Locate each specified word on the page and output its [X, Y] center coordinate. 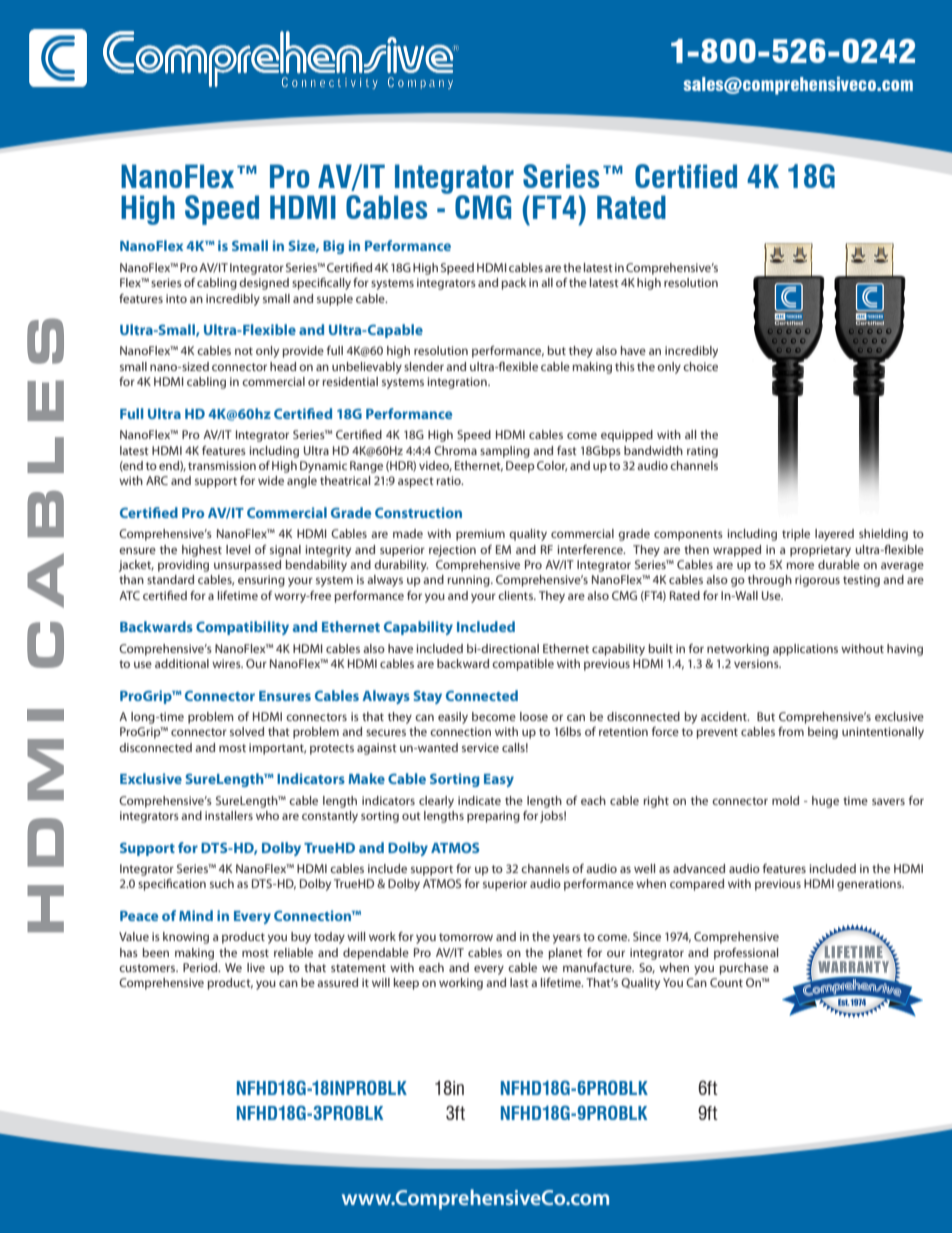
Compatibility [242, 628]
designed [264, 284]
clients [516, 595]
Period [201, 967]
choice [700, 366]
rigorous [817, 581]
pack [514, 284]
